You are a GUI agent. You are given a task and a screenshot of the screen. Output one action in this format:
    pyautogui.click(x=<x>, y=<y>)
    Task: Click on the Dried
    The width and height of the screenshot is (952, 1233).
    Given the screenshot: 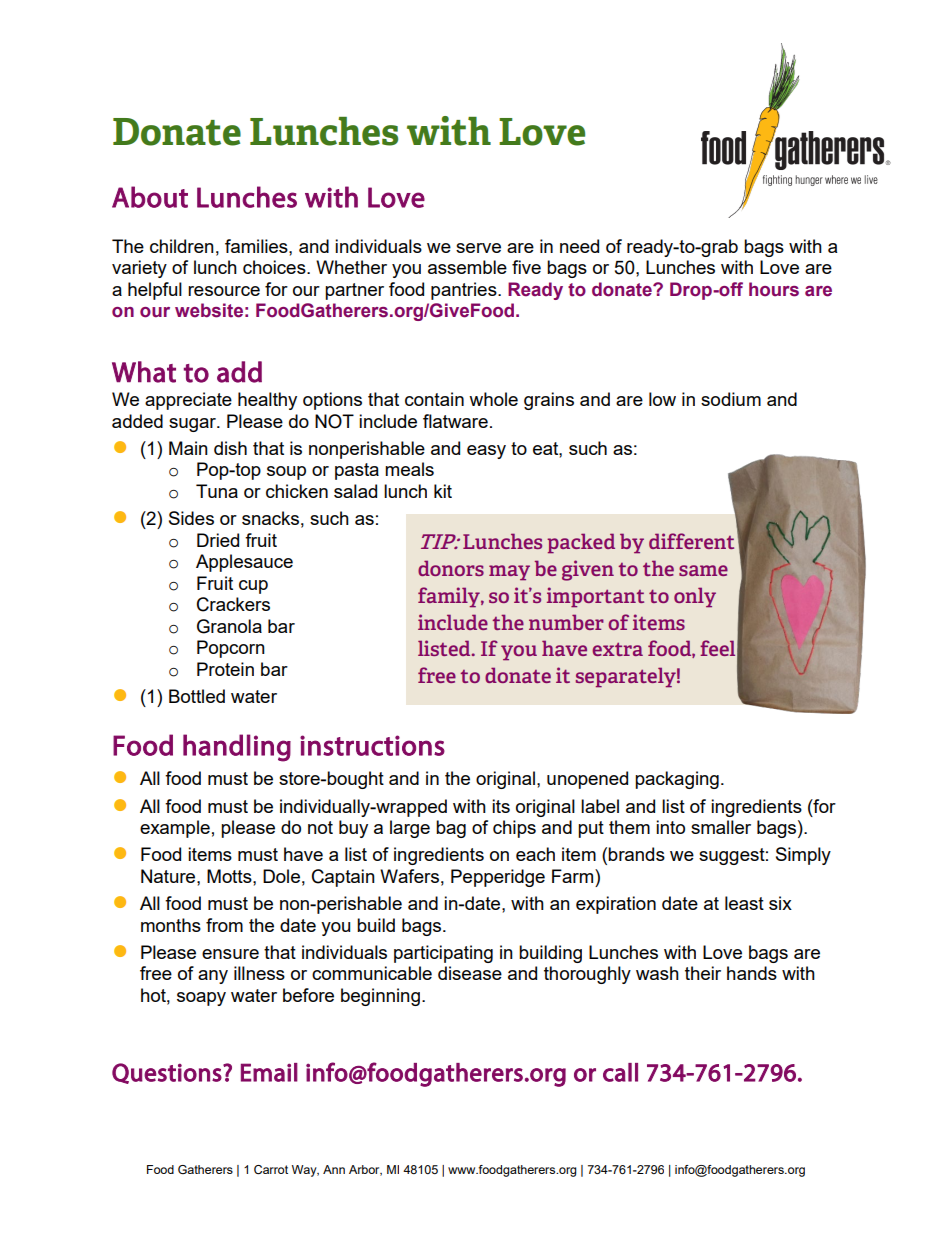 What is the action you would take?
    pyautogui.click(x=218, y=540)
